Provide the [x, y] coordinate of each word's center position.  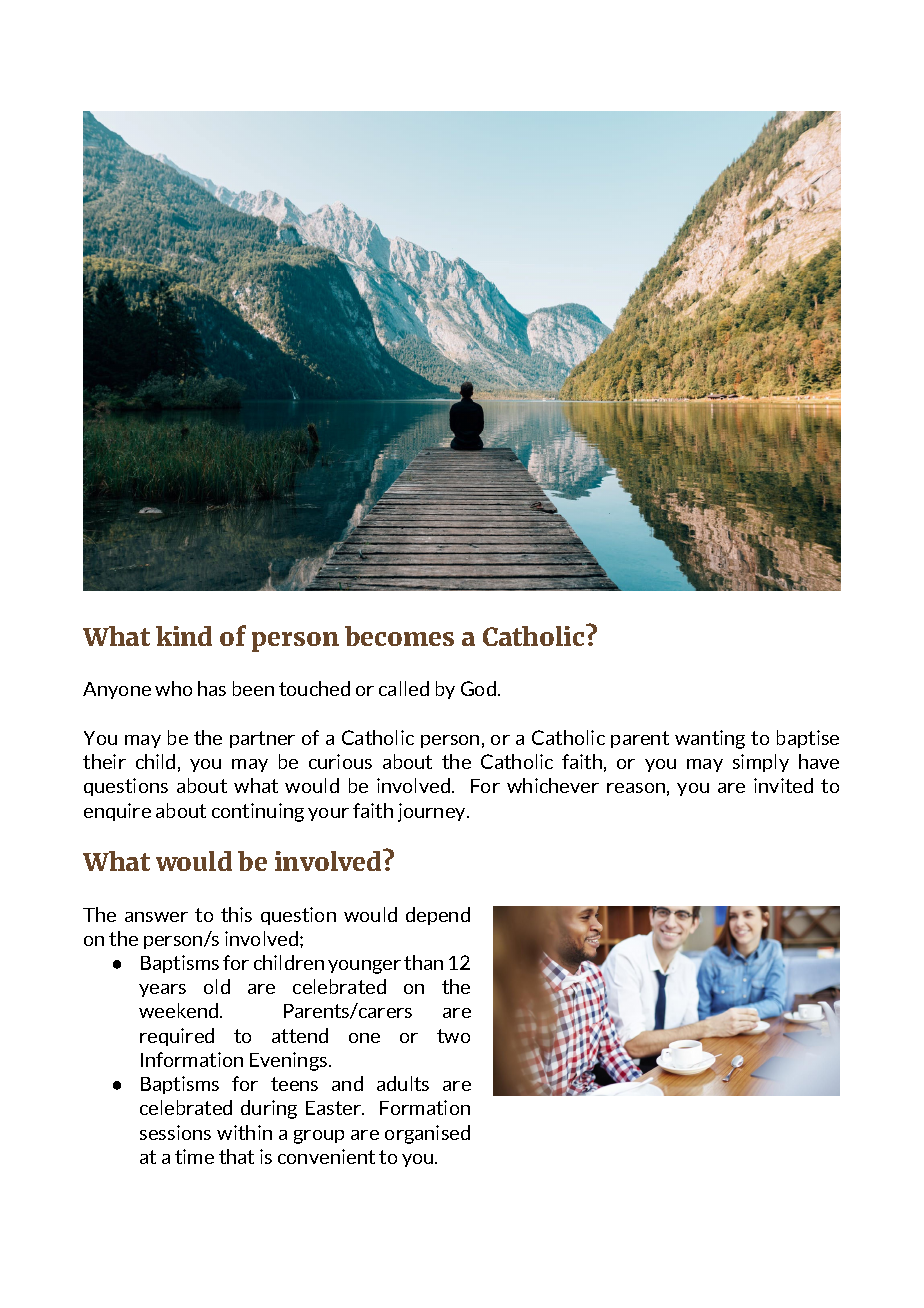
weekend [180, 1010]
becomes [399, 636]
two [453, 1036]
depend [438, 916]
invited [783, 785]
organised [427, 1134]
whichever [553, 785]
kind [184, 636]
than [423, 962]
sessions [175, 1132]
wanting [710, 739]
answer [156, 917]
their [104, 761]
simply [761, 763]
